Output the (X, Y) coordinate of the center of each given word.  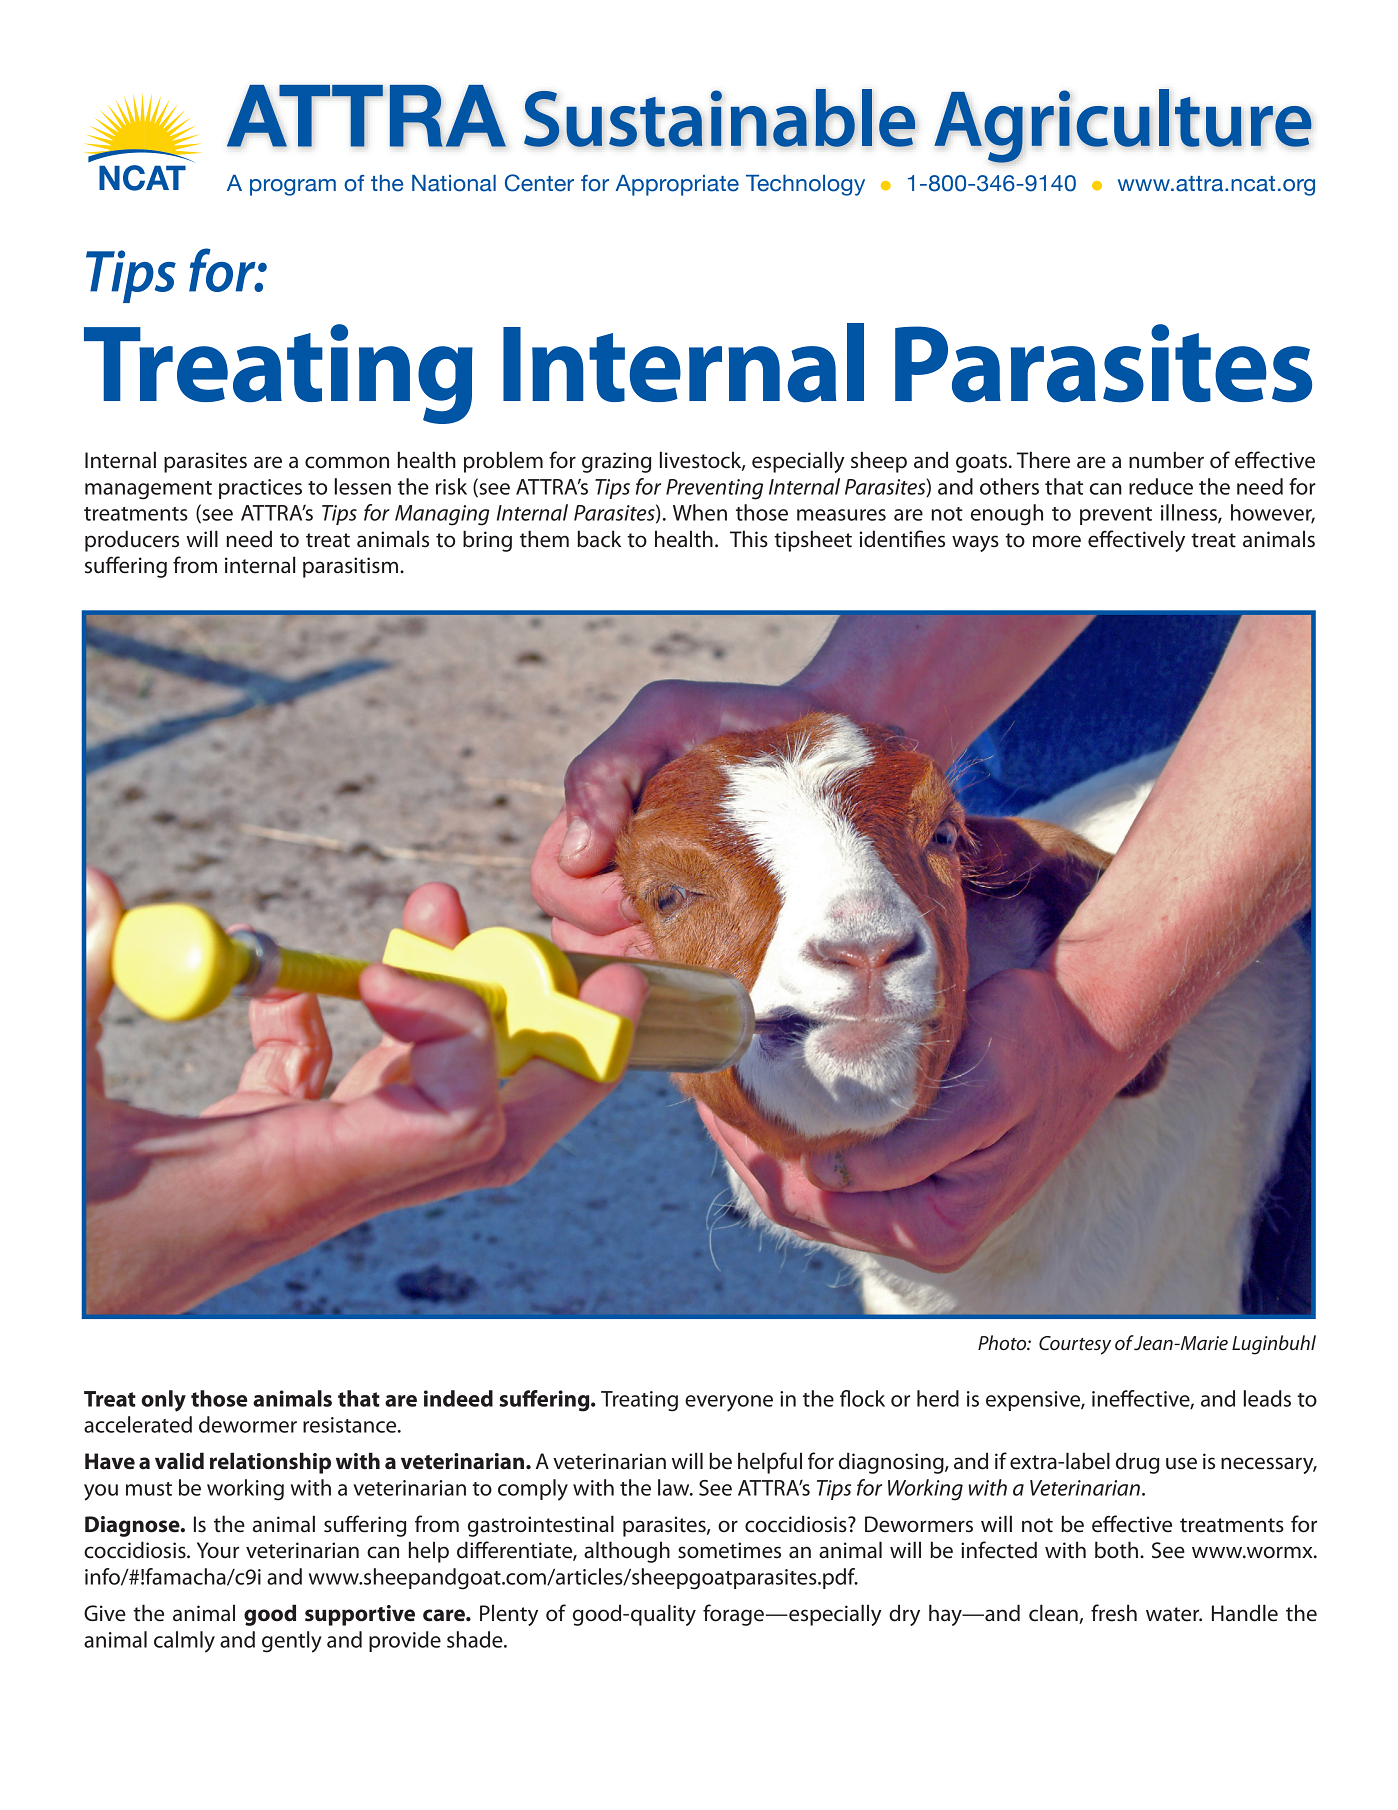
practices (260, 489)
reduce (1161, 486)
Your (218, 1550)
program (293, 187)
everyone (729, 1403)
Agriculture (1123, 126)
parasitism (350, 567)
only (163, 1401)
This (749, 539)
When (700, 512)
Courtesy (1075, 1345)
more (1057, 541)
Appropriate (677, 185)
